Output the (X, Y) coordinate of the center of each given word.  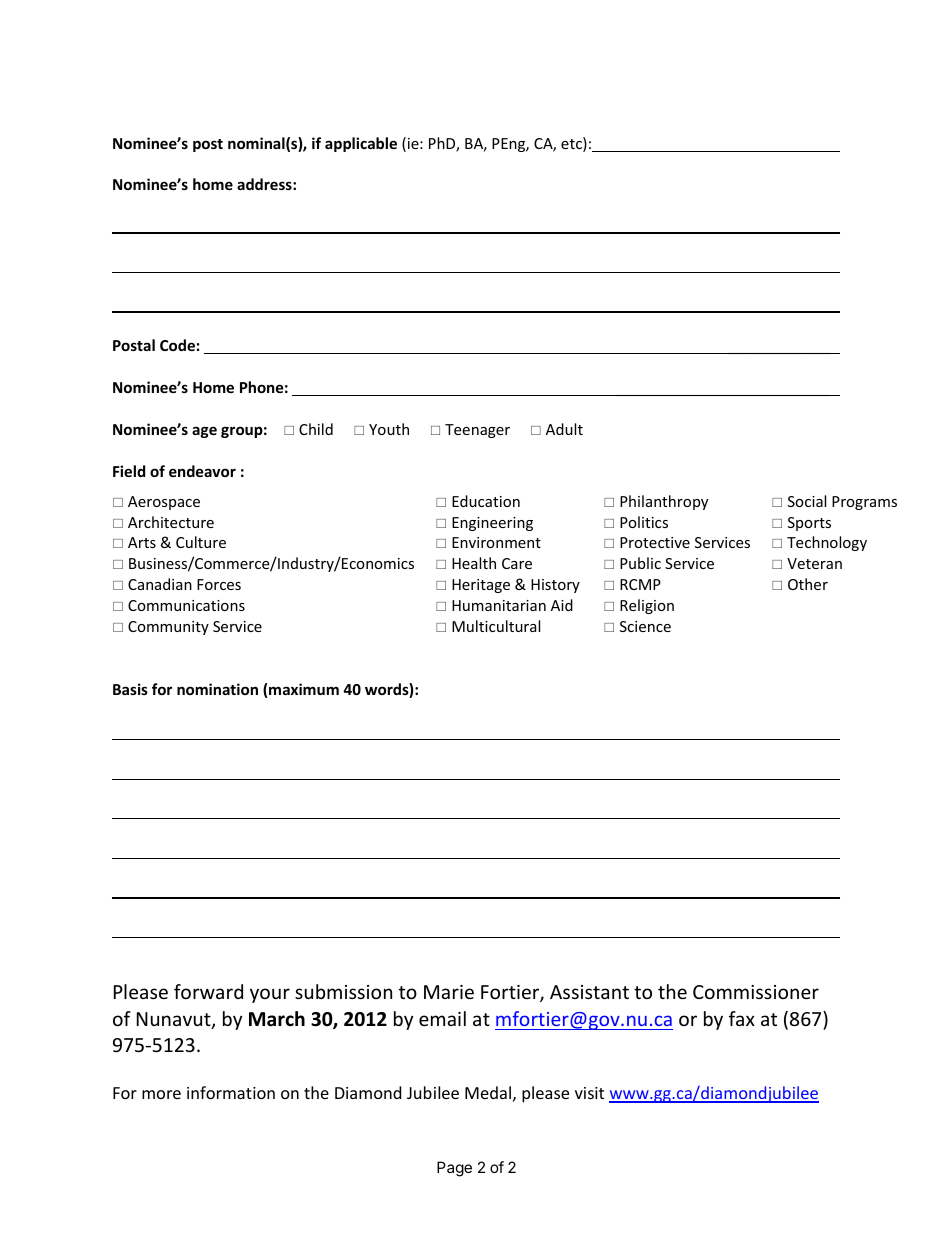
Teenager (477, 431)
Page (454, 1169)
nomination (217, 689)
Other (808, 584)
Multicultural (496, 626)
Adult (564, 429)
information (231, 1092)
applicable (361, 144)
